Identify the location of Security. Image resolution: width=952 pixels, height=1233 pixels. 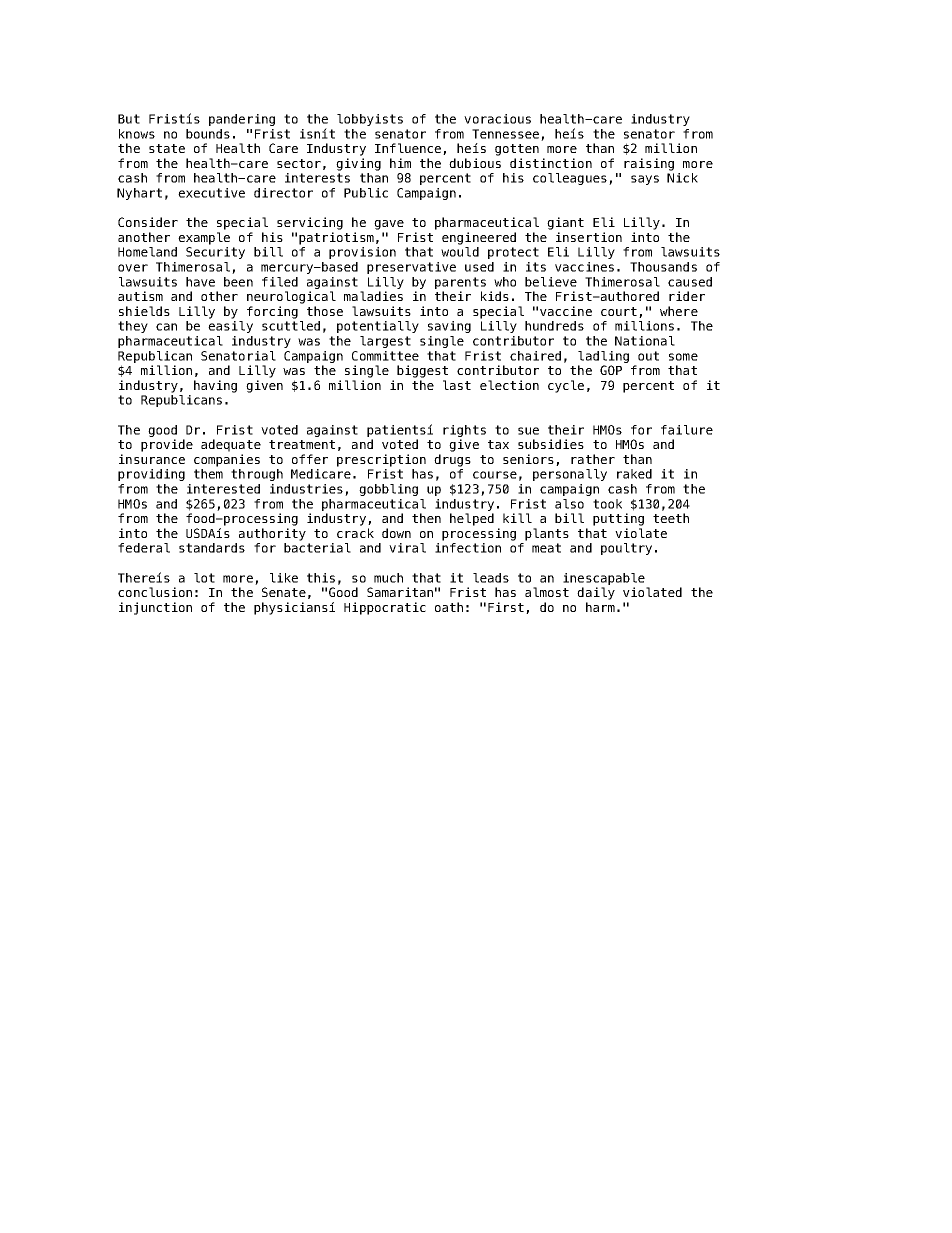
(215, 253).
